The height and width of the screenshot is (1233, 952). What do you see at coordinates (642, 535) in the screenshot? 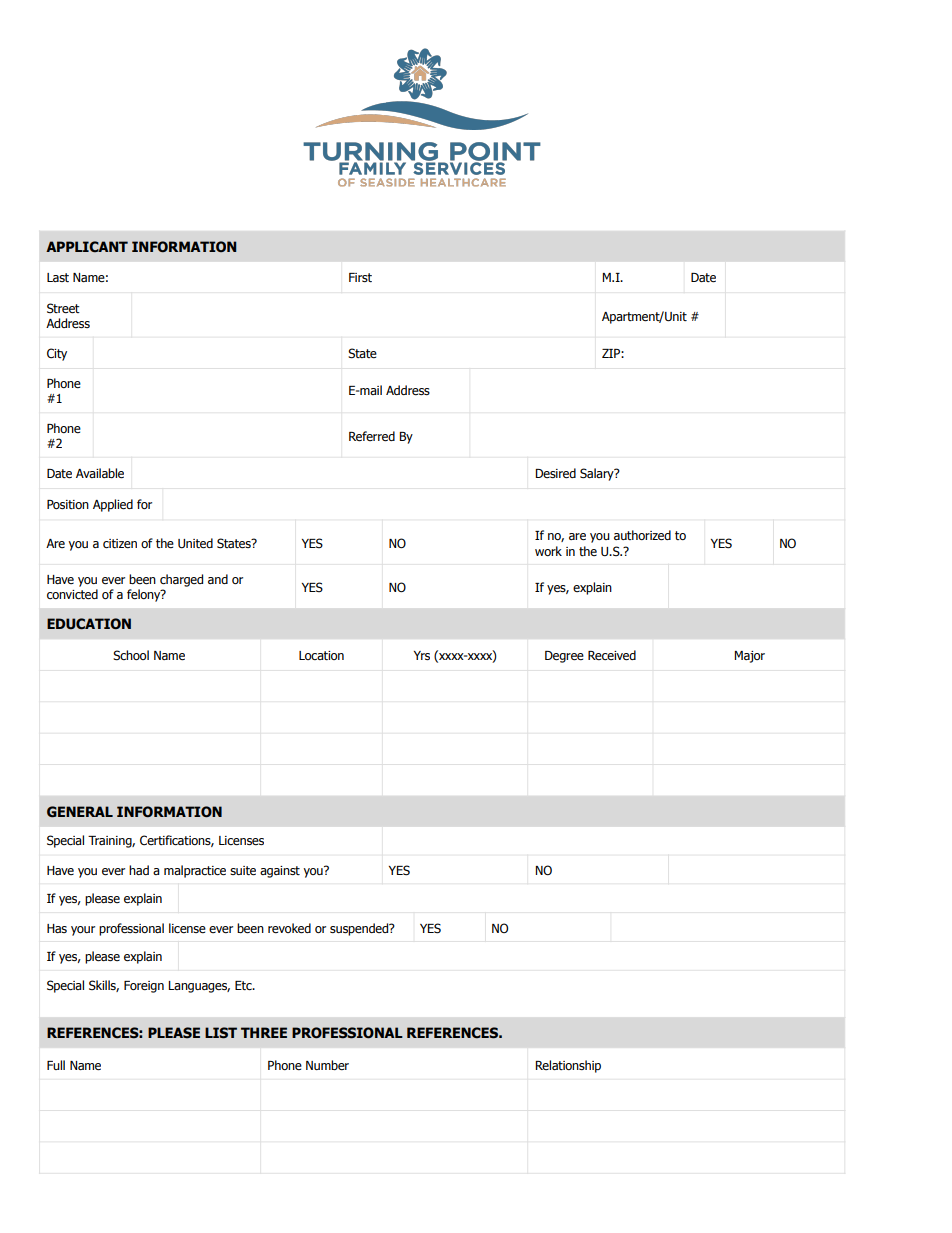
I see `authorized` at bounding box center [642, 535].
